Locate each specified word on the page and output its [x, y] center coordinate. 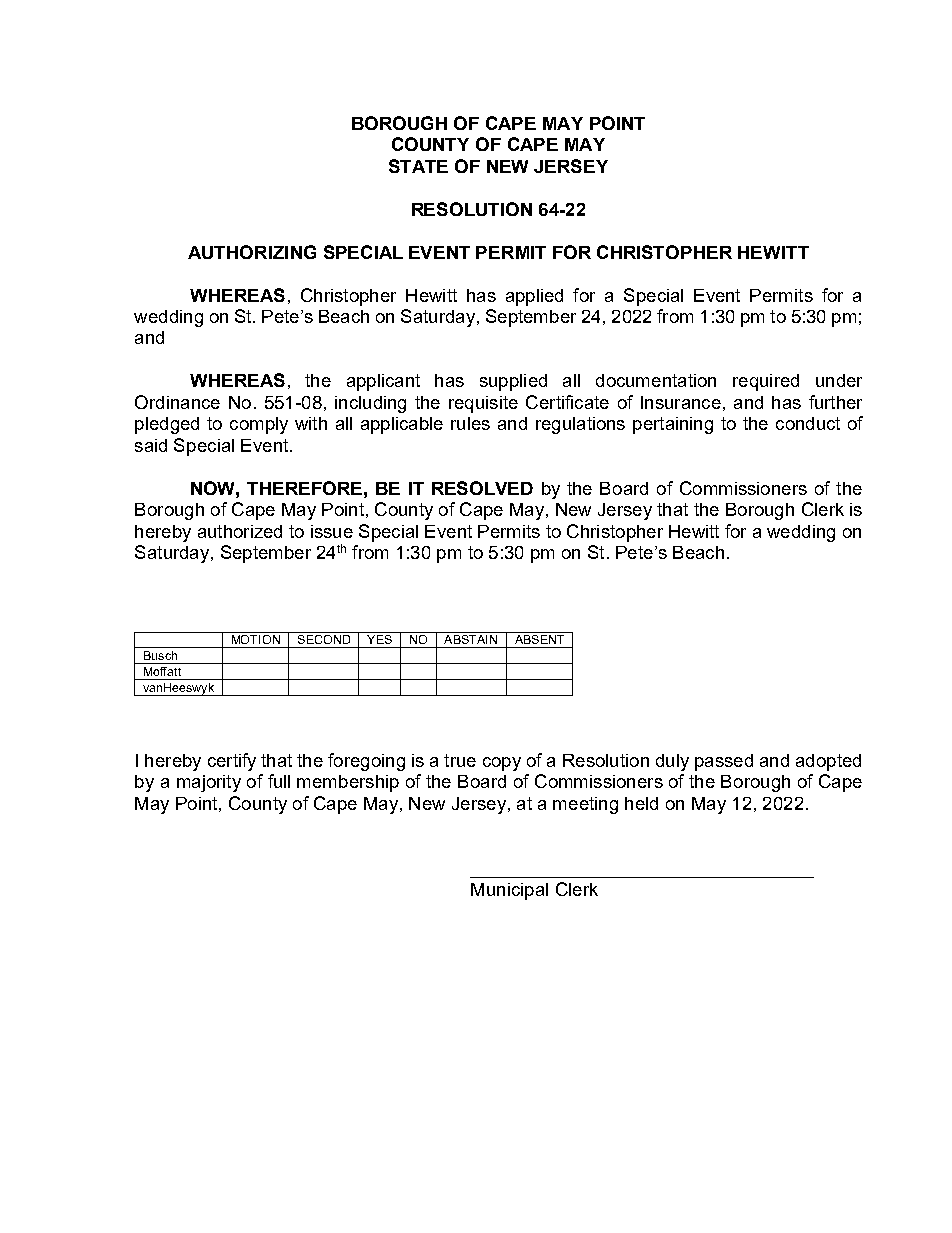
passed [724, 762]
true [460, 760]
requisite [483, 404]
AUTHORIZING [252, 252]
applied [534, 297]
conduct [808, 423]
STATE [418, 166]
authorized [240, 531]
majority [209, 783]
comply [259, 425]
